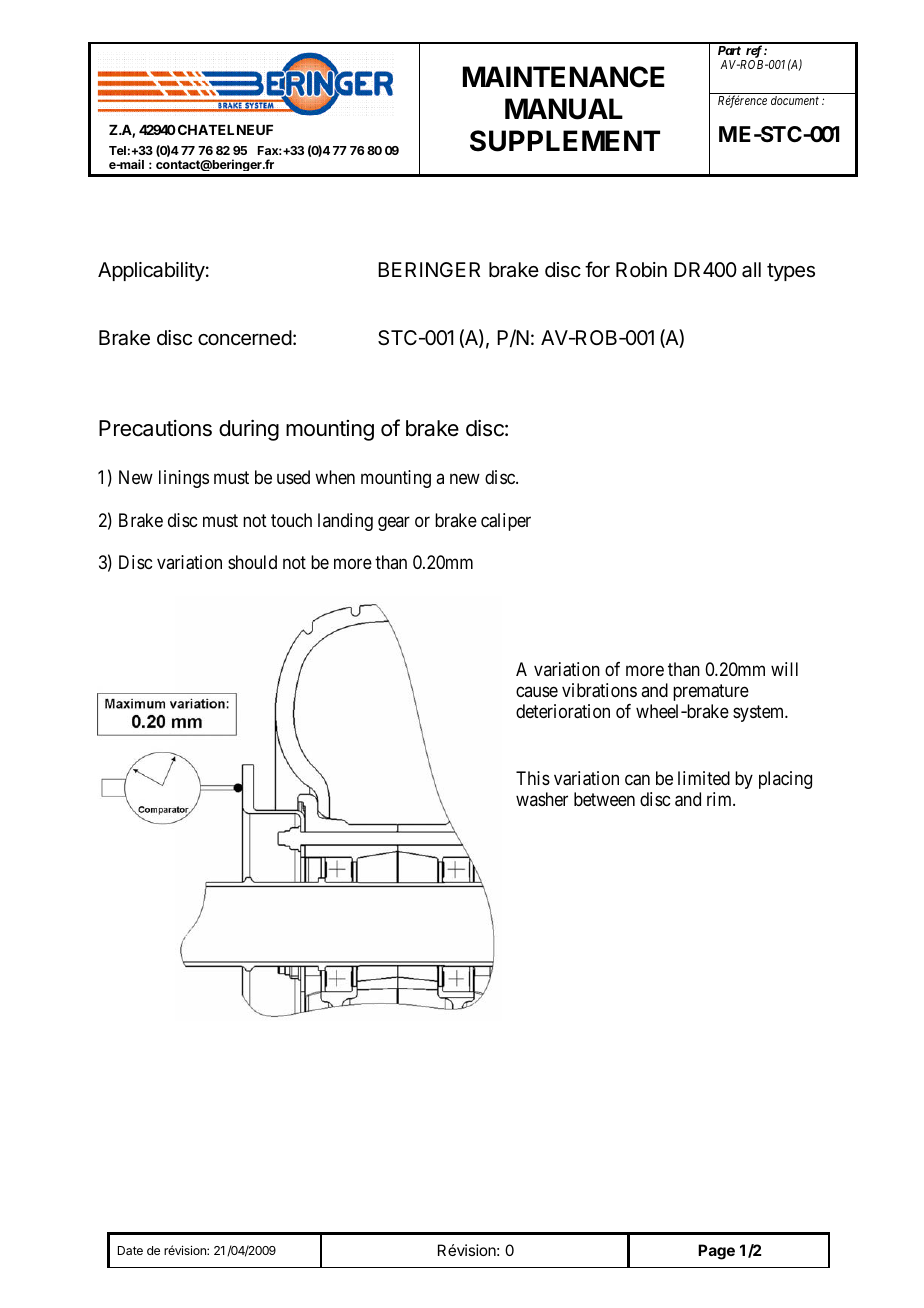 This screenshot has height=1308, width=924. What do you see at coordinates (252, 562) in the screenshot?
I see `should` at bounding box center [252, 562].
